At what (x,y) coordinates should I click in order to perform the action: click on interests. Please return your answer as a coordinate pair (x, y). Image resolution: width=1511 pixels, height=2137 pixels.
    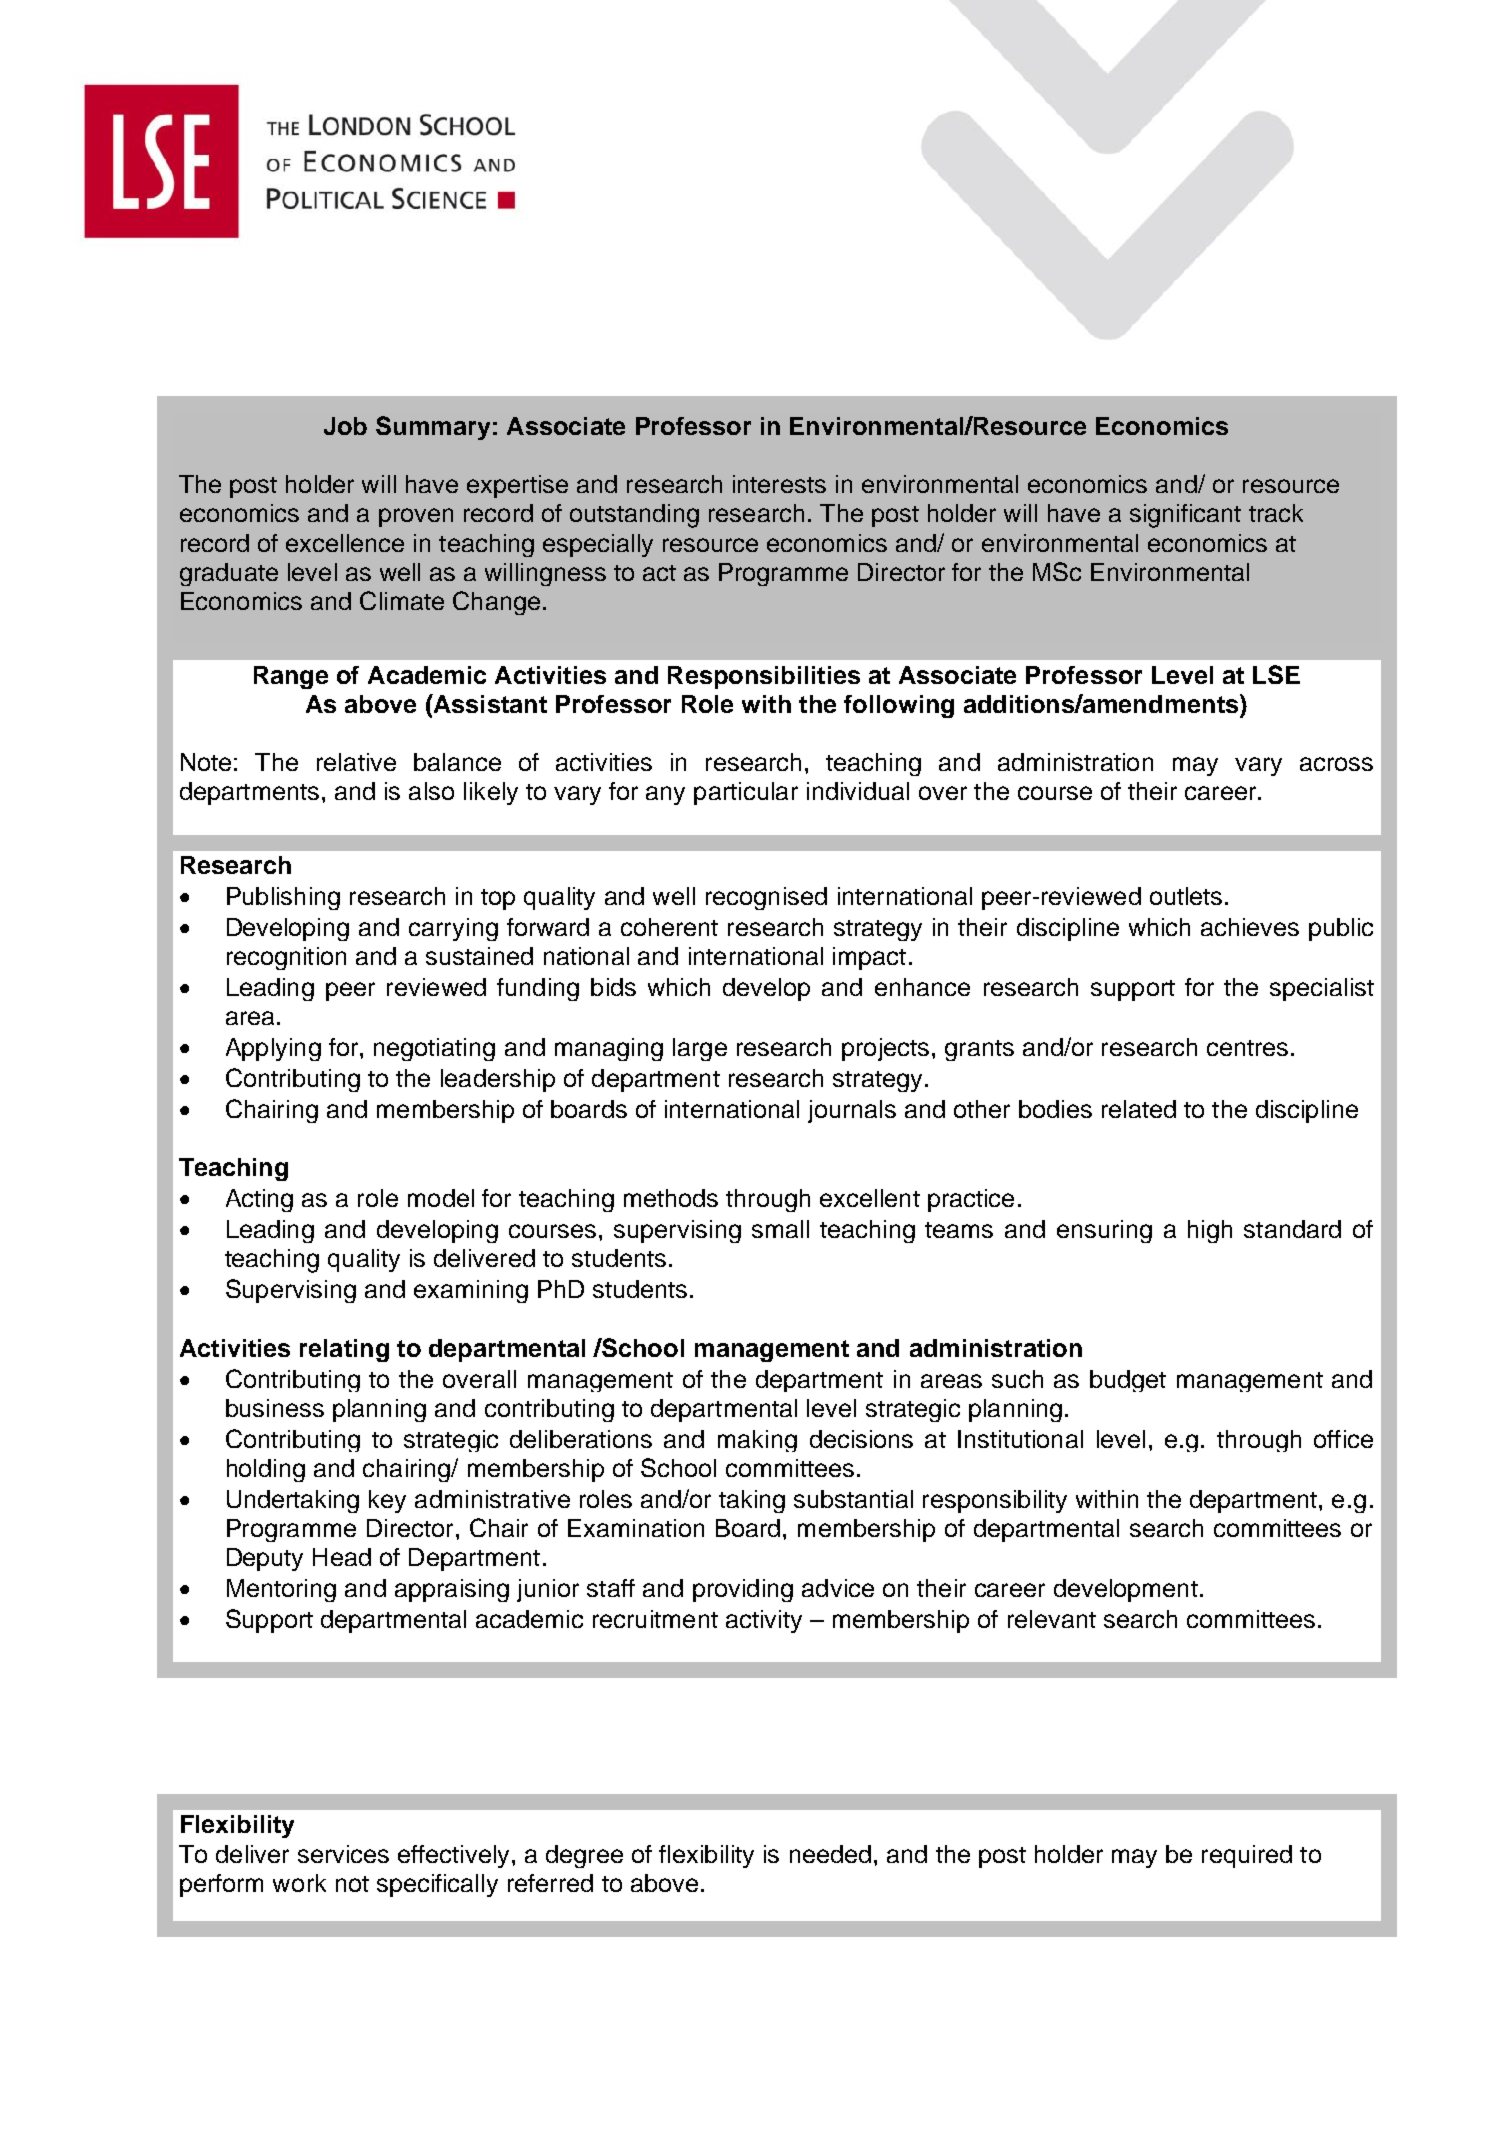
    Looking at the image, I should click on (779, 484).
